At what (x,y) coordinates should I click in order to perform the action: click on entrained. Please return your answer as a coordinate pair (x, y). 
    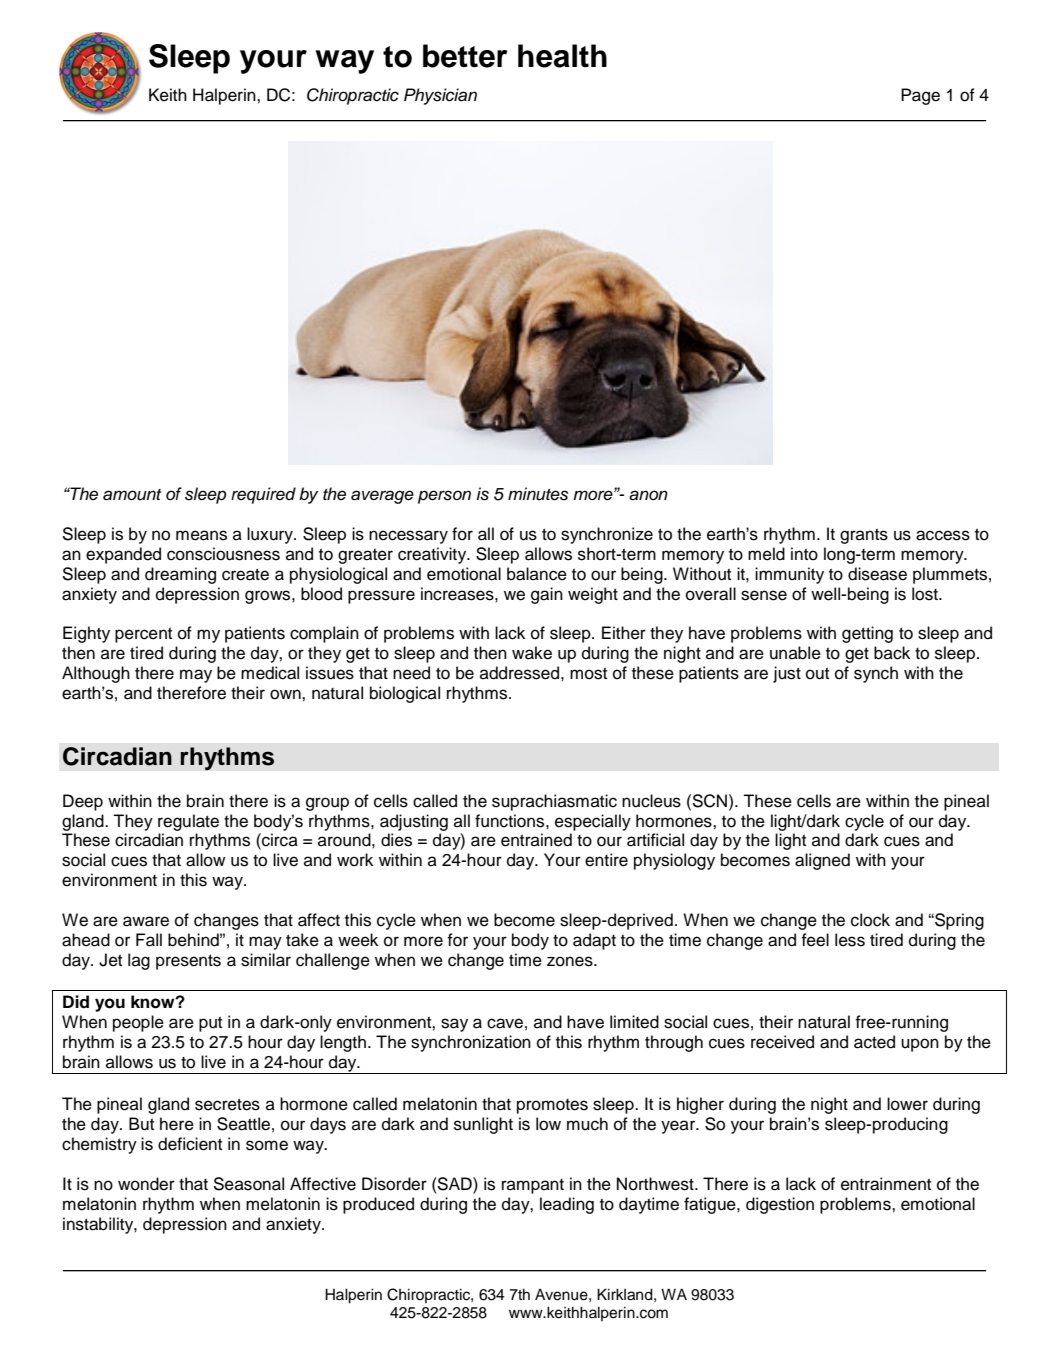
    Looking at the image, I should click on (536, 840).
